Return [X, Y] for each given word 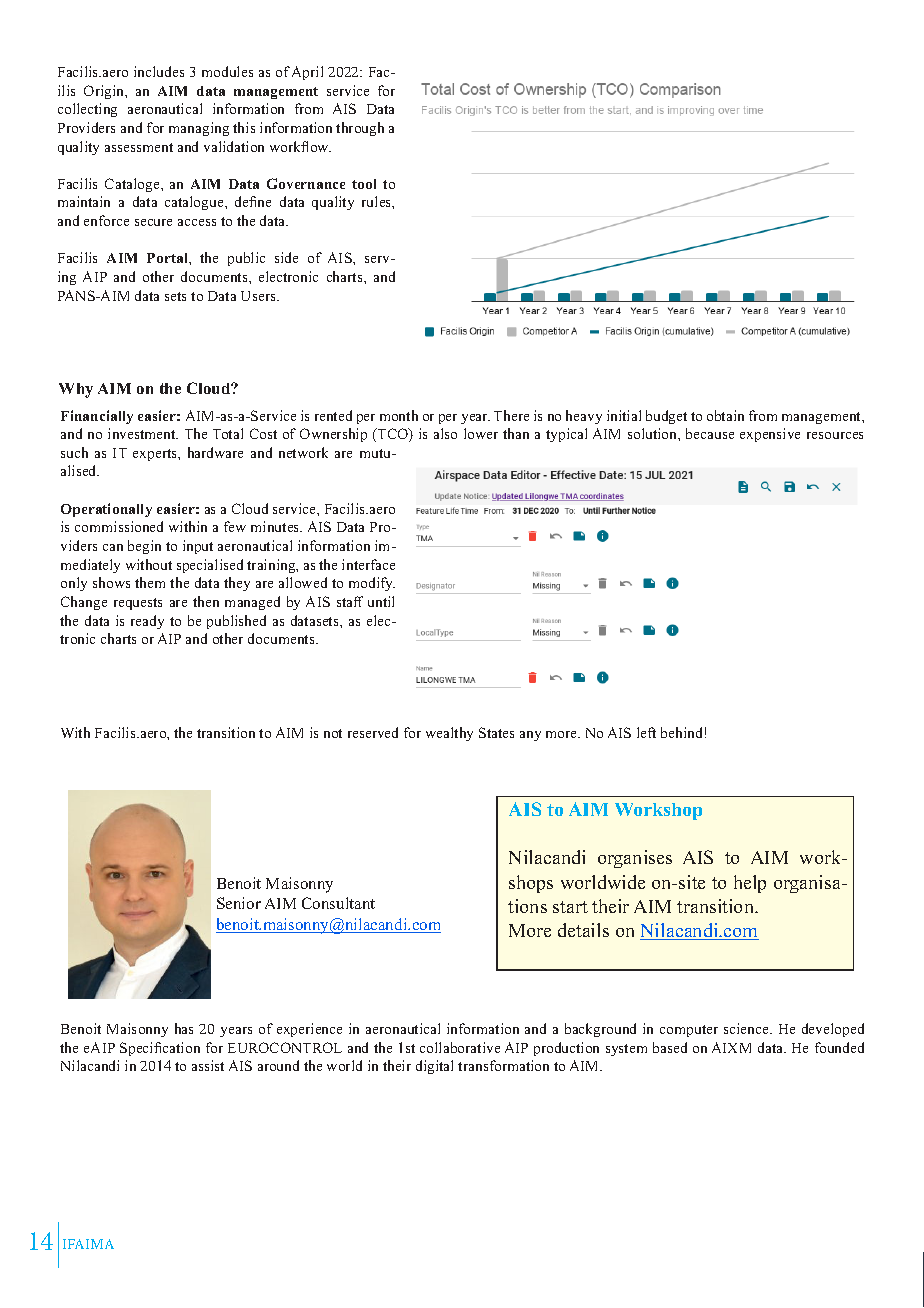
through [360, 129]
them [150, 582]
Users [259, 296]
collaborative [460, 1047]
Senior [239, 903]
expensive [770, 435]
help [750, 884]
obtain [725, 415]
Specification [160, 1049]
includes [159, 71]
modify [372, 584]
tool [364, 184]
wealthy [449, 734]
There [511, 415]
